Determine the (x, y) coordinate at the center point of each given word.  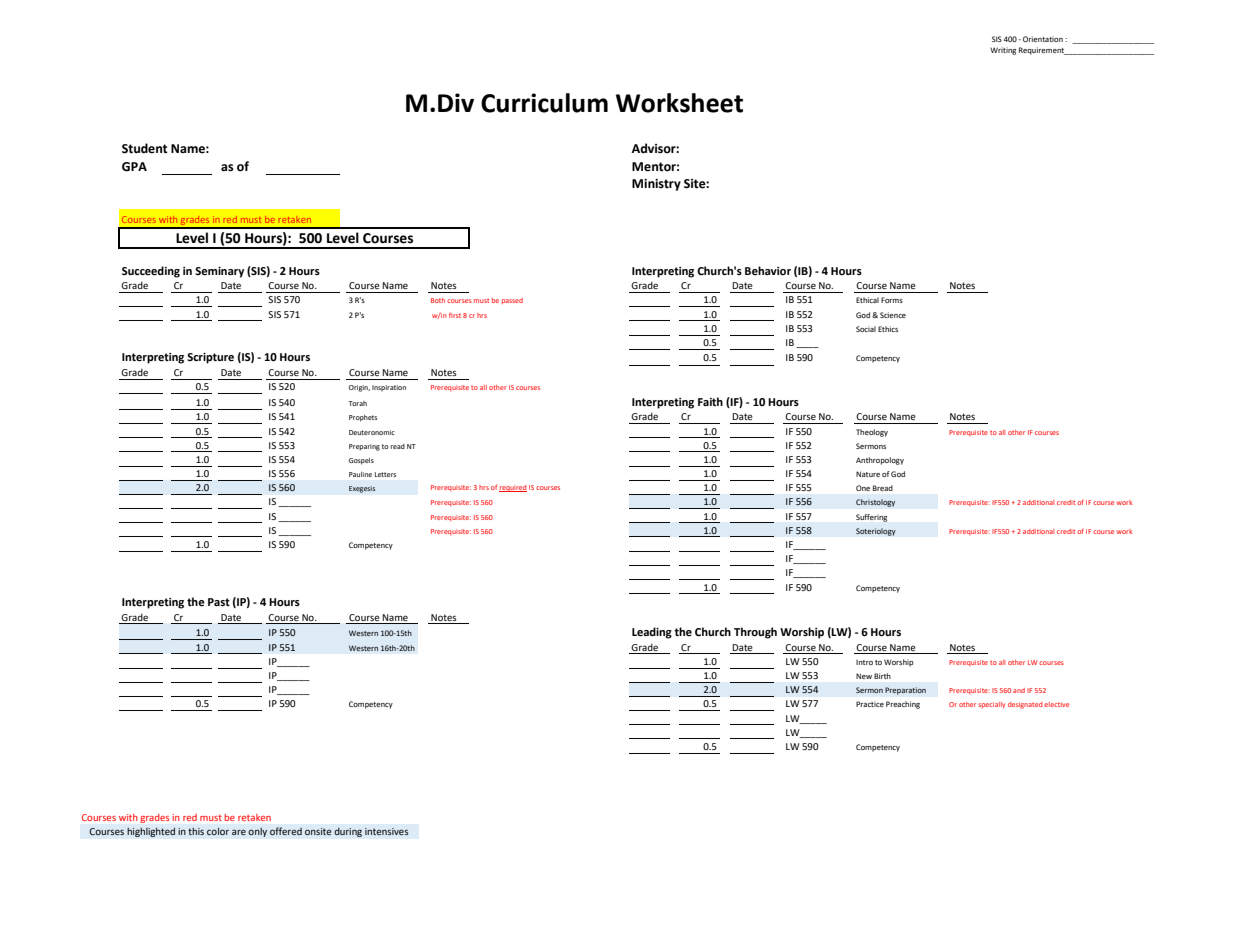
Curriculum (544, 103)
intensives (387, 831)
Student (145, 148)
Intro (864, 662)
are (239, 832)
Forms (892, 300)
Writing (1003, 51)
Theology (872, 433)
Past (219, 602)
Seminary (219, 272)
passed (512, 301)
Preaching (903, 705)
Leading (652, 633)
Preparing (364, 447)
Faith (710, 401)
